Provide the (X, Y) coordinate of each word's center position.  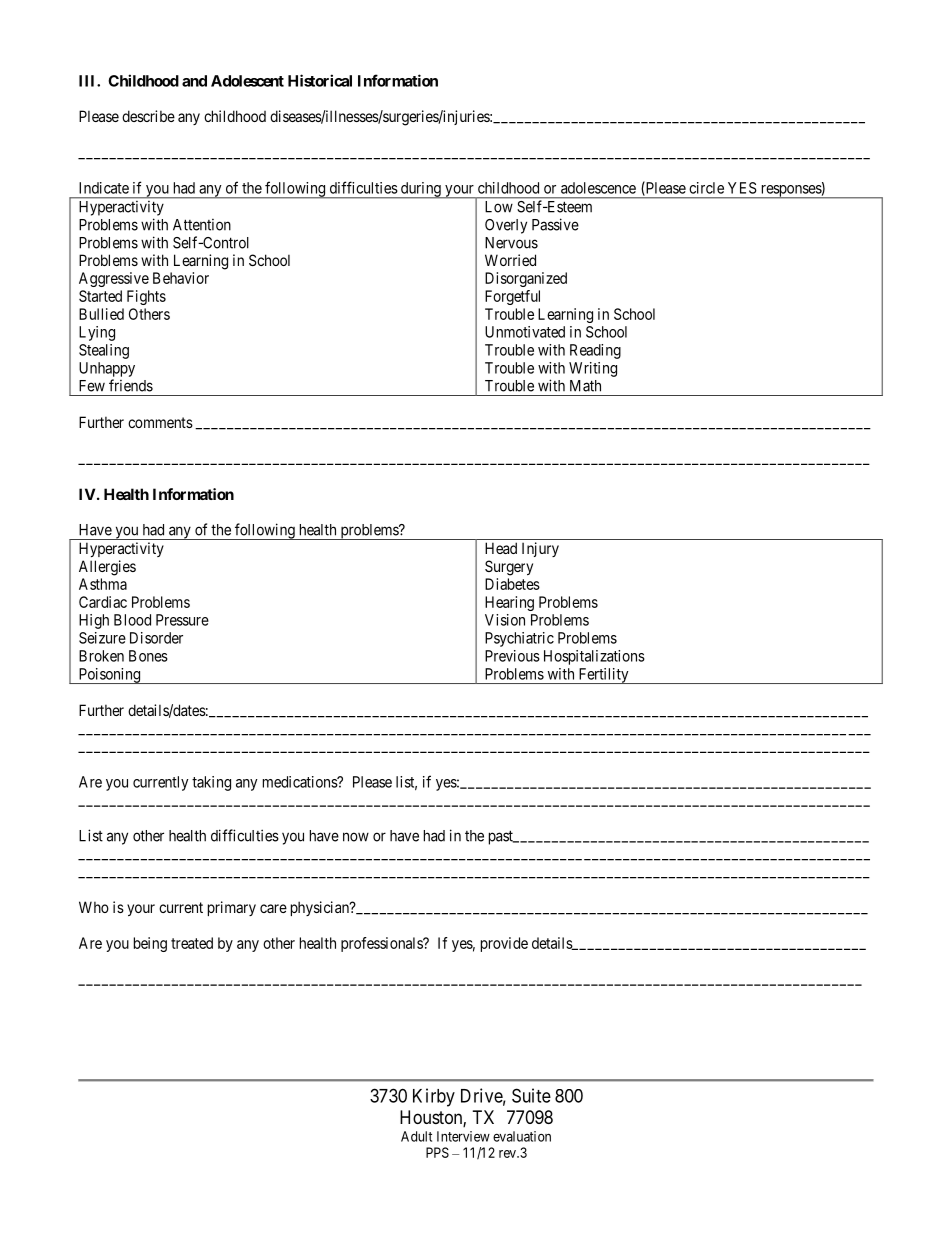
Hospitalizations (594, 657)
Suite (531, 1095)
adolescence (598, 188)
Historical (320, 80)
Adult (416, 1136)
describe (148, 116)
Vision (505, 620)
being (150, 944)
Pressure (182, 620)
